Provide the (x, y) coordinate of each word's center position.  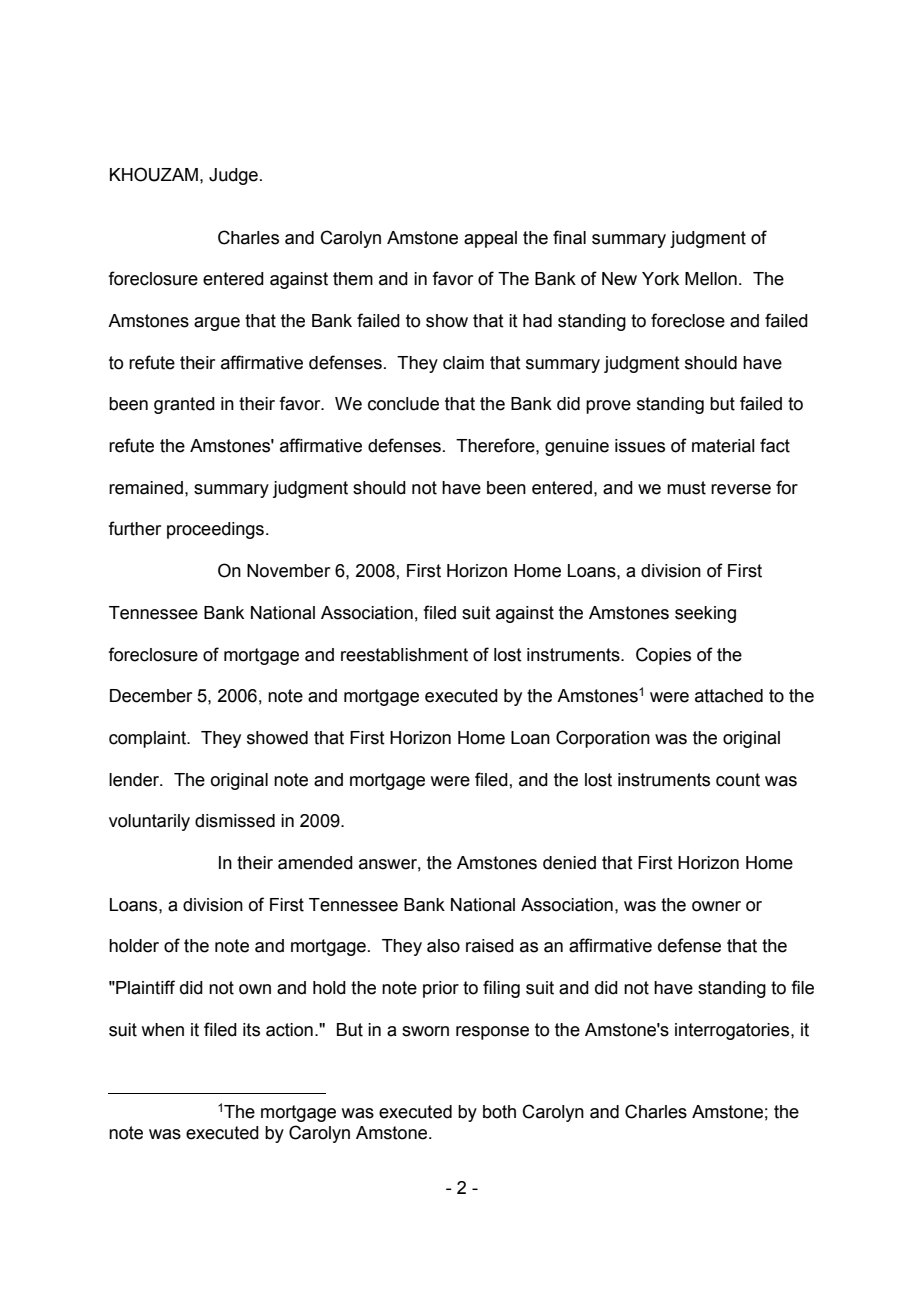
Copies (663, 656)
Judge (233, 176)
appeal (490, 239)
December (151, 696)
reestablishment (404, 655)
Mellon (711, 279)
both (499, 1112)
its (251, 1030)
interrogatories (733, 1031)
